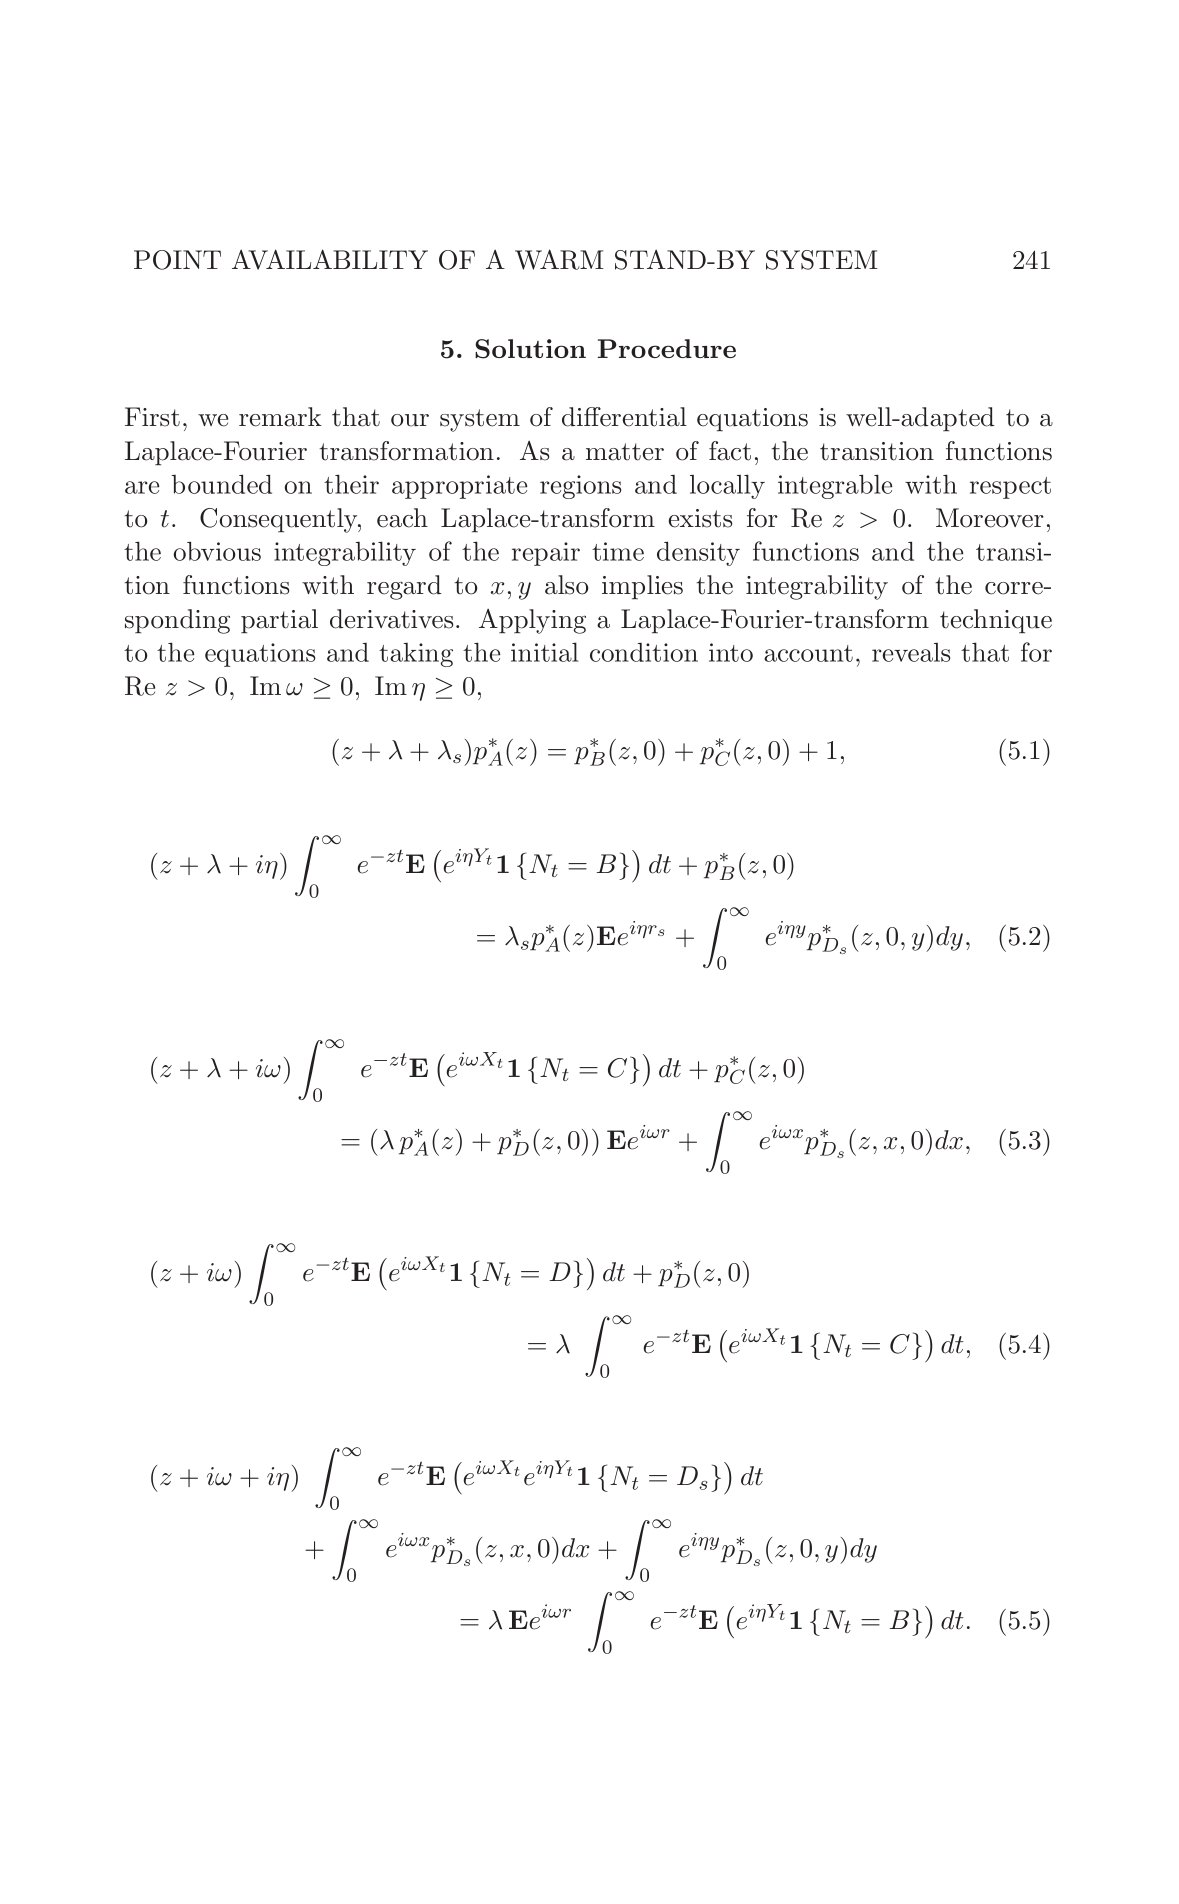  What do you see at coordinates (911, 652) in the document?
I see `reveals` at bounding box center [911, 652].
